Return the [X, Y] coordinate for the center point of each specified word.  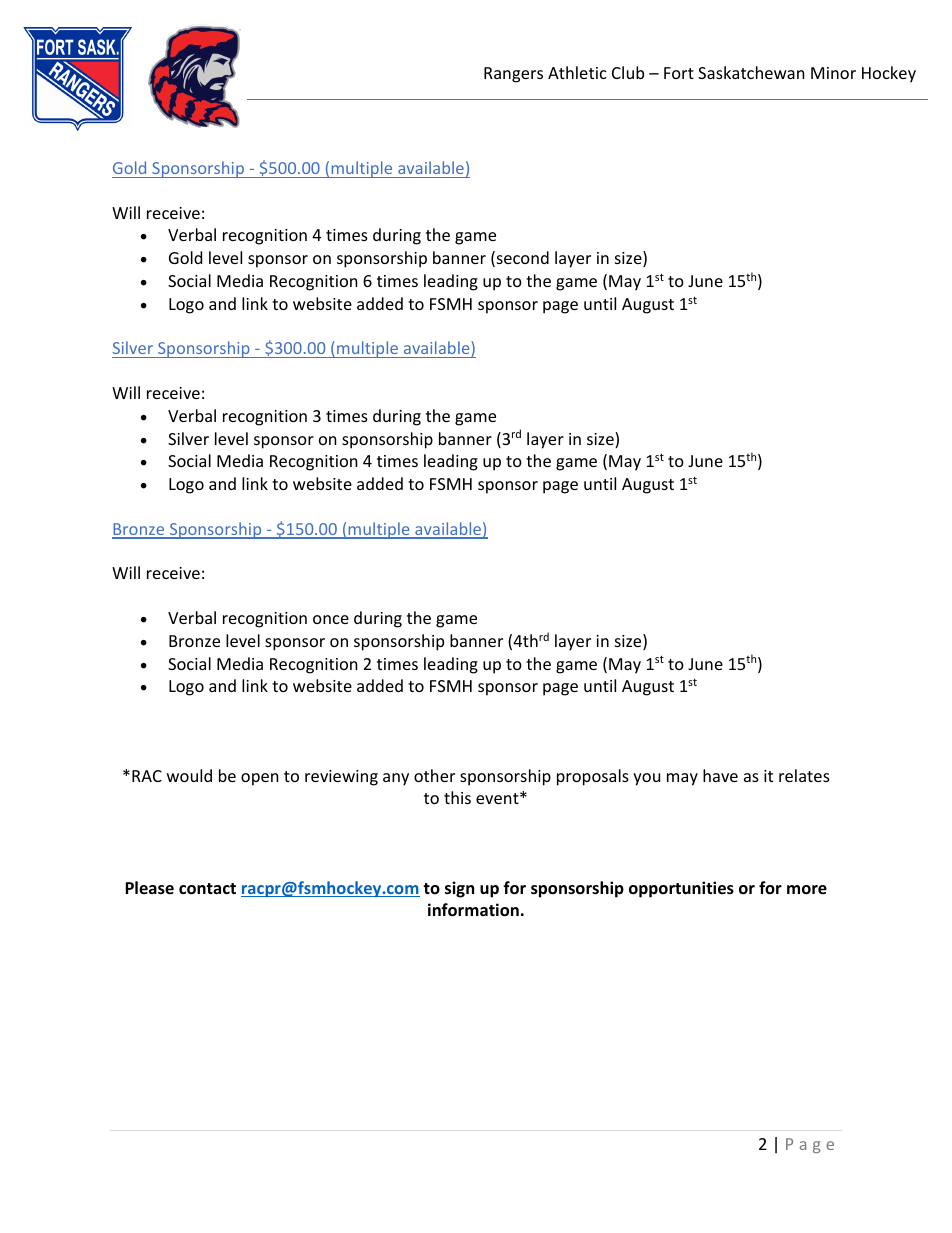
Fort [679, 73]
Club [628, 72]
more [807, 890]
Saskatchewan [751, 72]
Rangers [513, 75]
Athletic [577, 72]
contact [207, 889]
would [189, 775]
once [331, 619]
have [720, 775]
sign [459, 889]
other [434, 775]
